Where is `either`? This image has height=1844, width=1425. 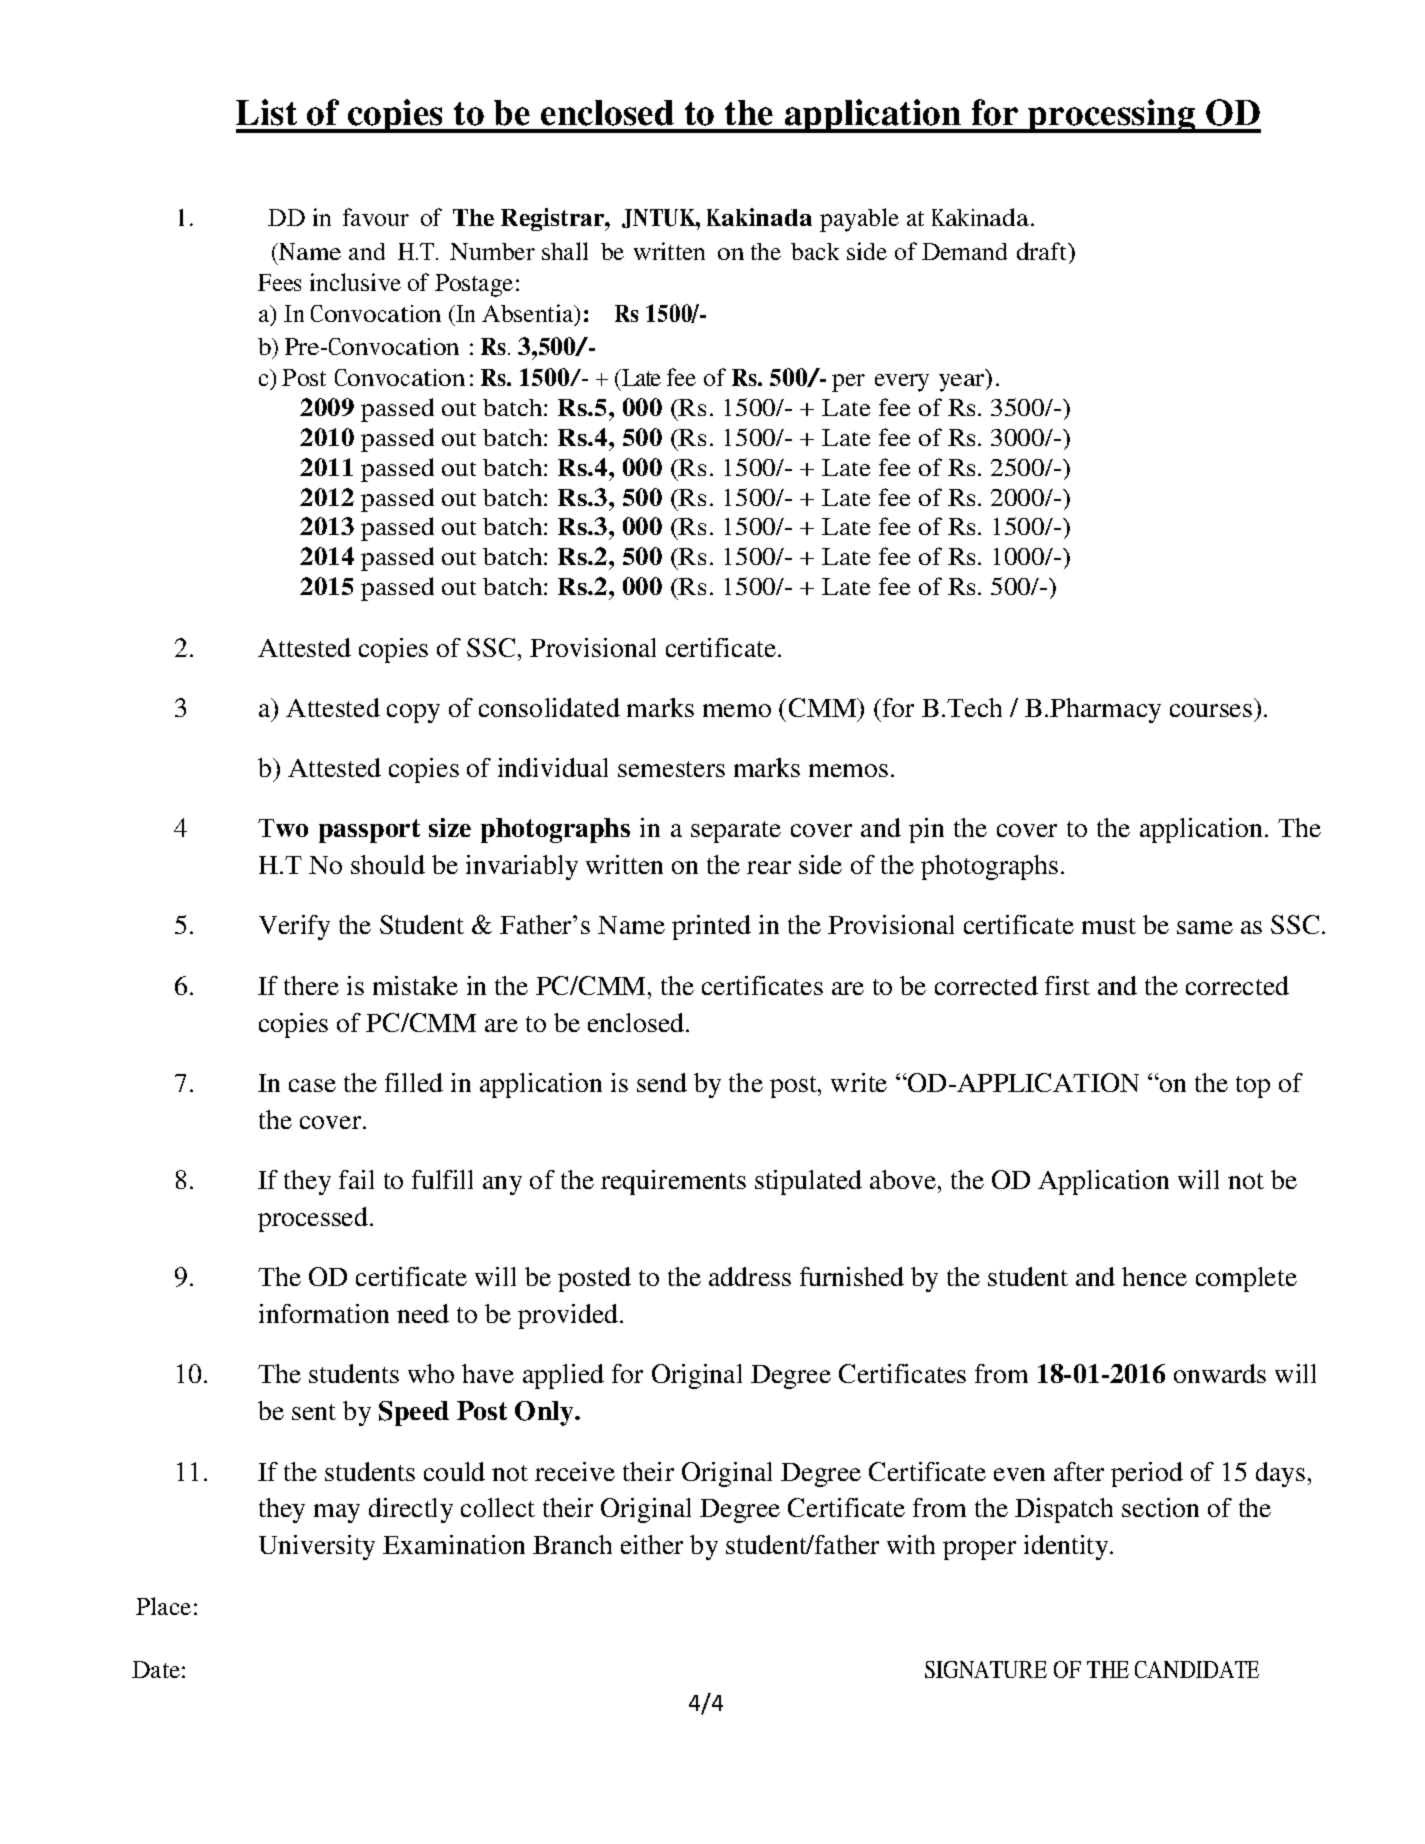 either is located at coordinates (652, 1544).
